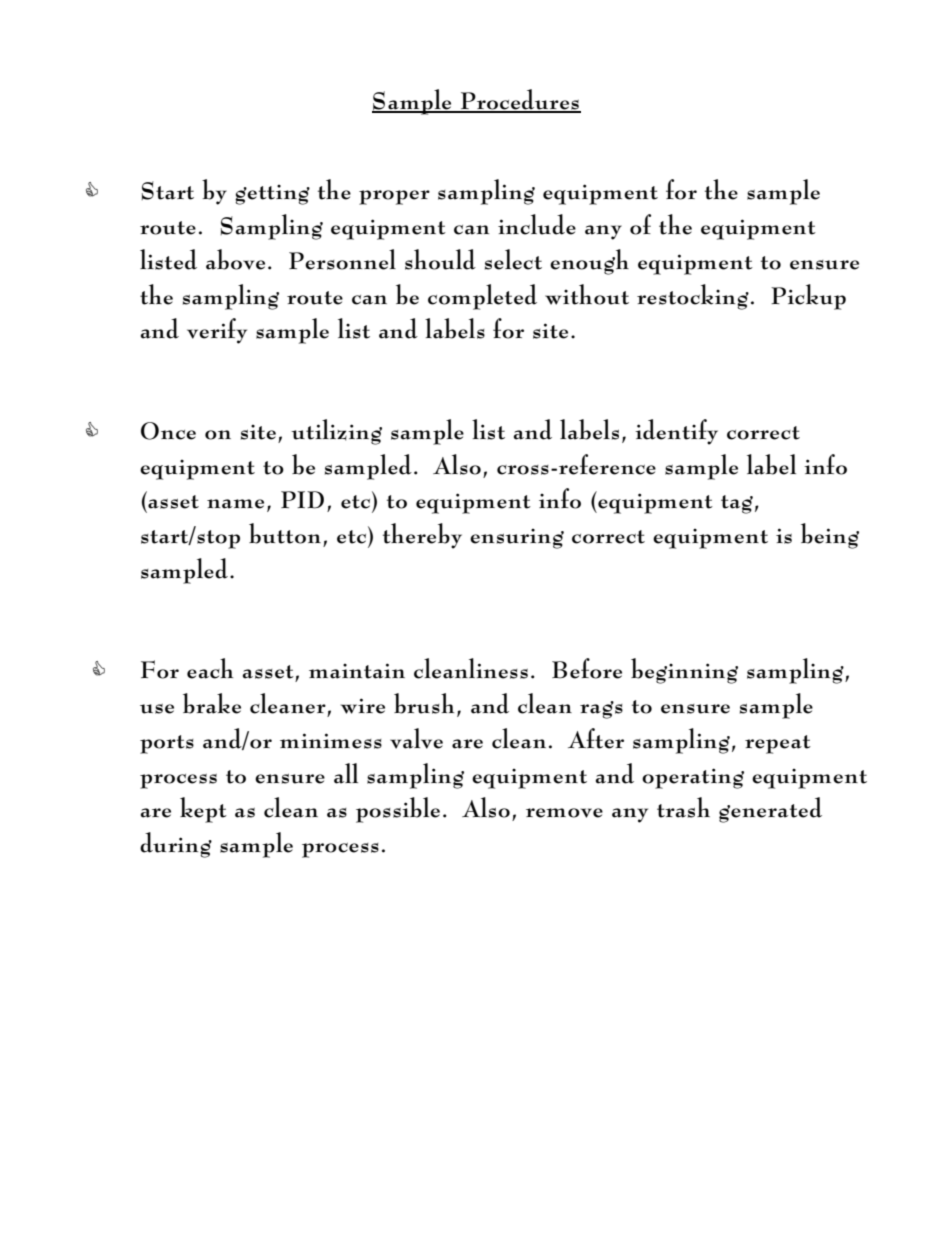  What do you see at coordinates (693, 297) in the document?
I see `restocking` at bounding box center [693, 297].
